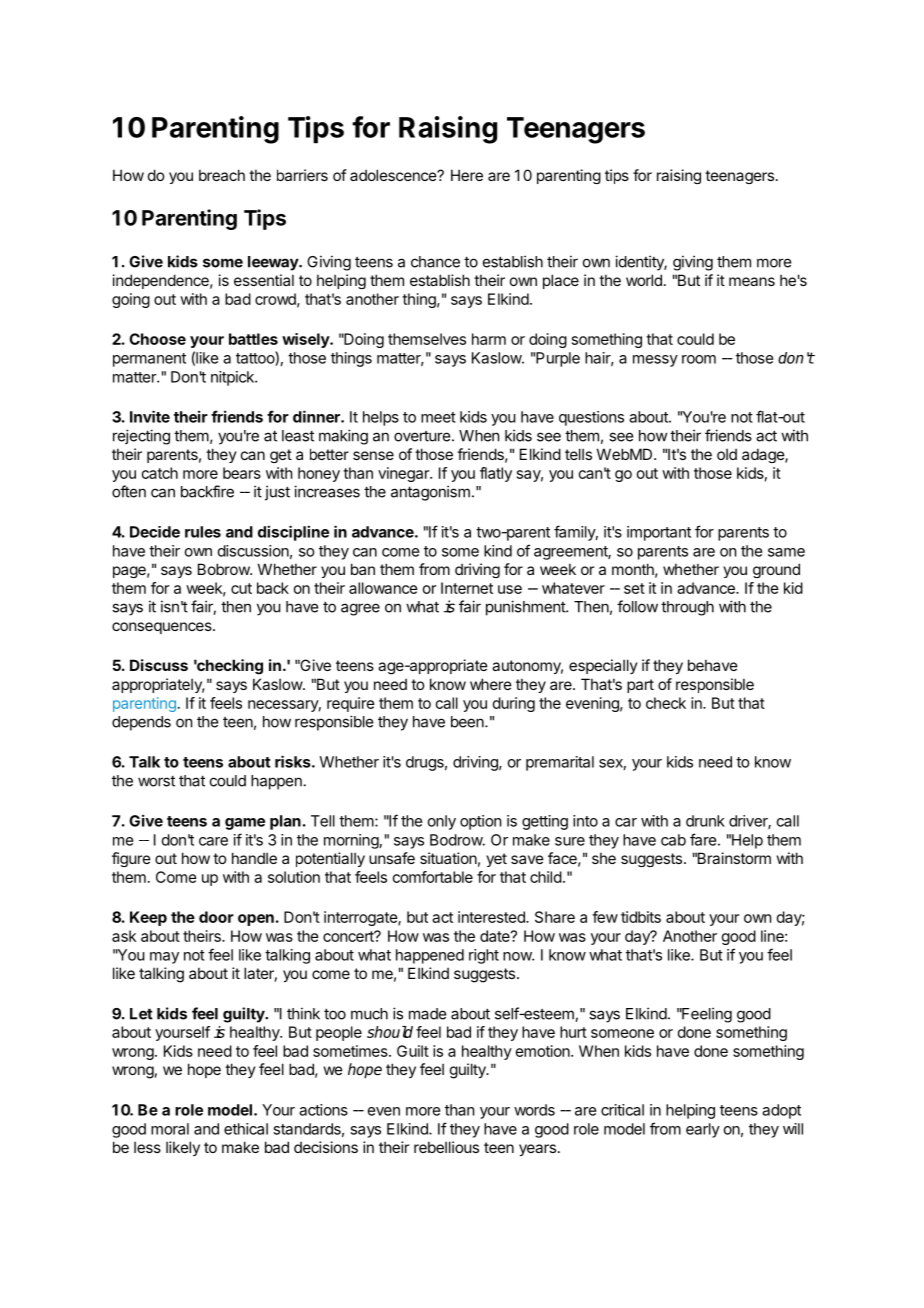  What do you see at coordinates (213, 841) in the document?
I see `care` at bounding box center [213, 841].
